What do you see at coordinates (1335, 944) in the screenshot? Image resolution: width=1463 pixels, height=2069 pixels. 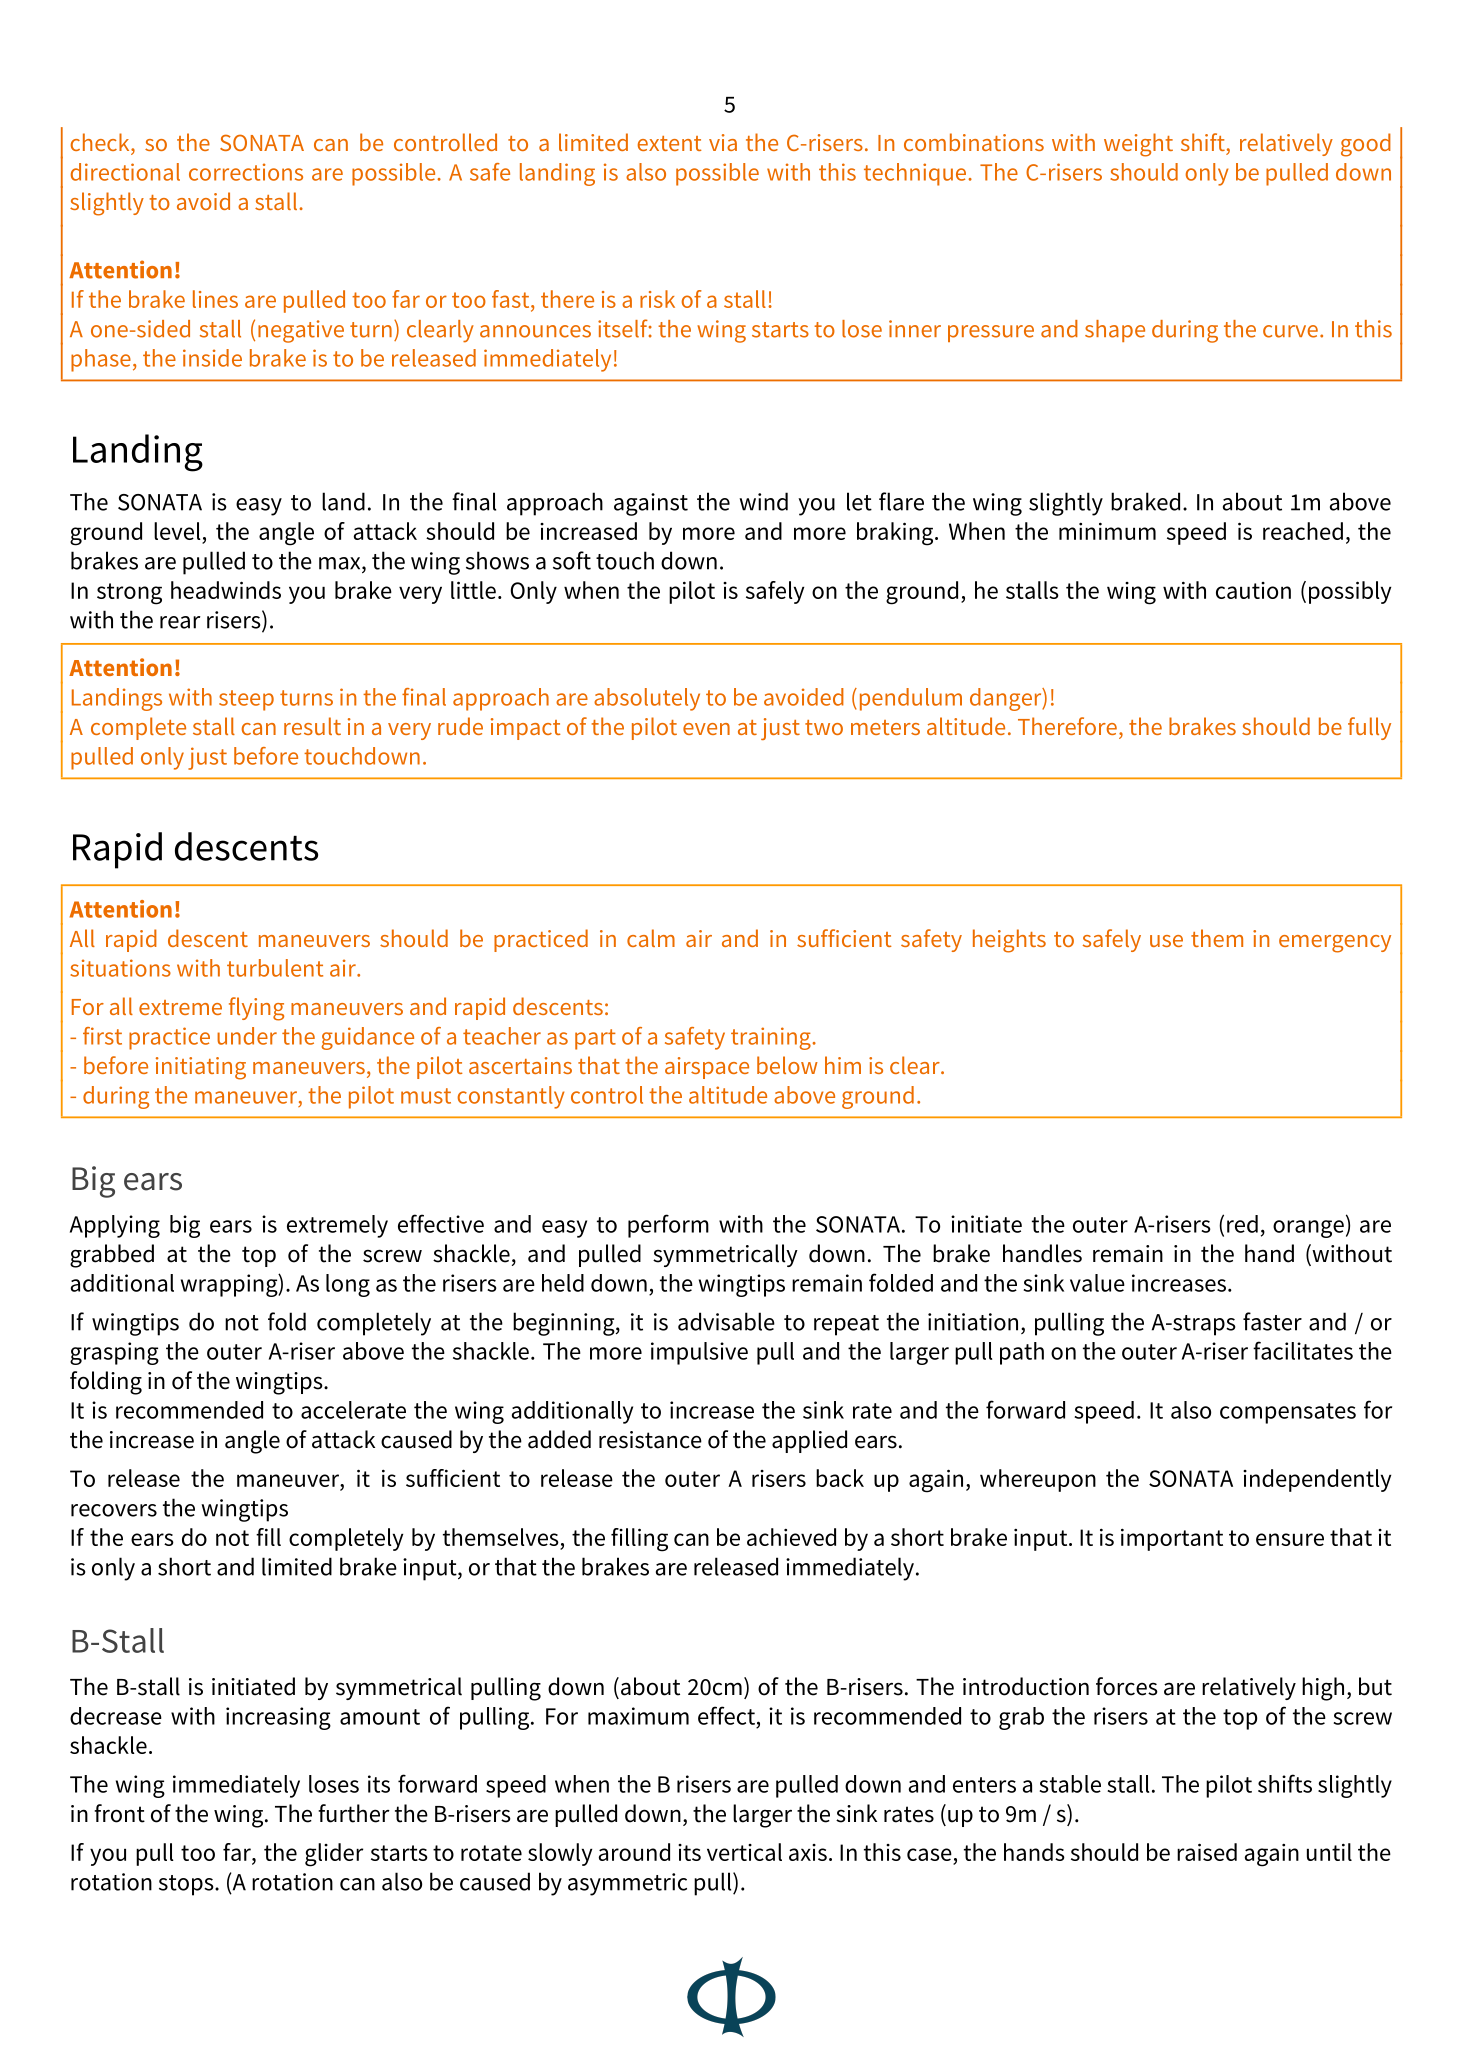 I see `emergency` at bounding box center [1335, 944].
